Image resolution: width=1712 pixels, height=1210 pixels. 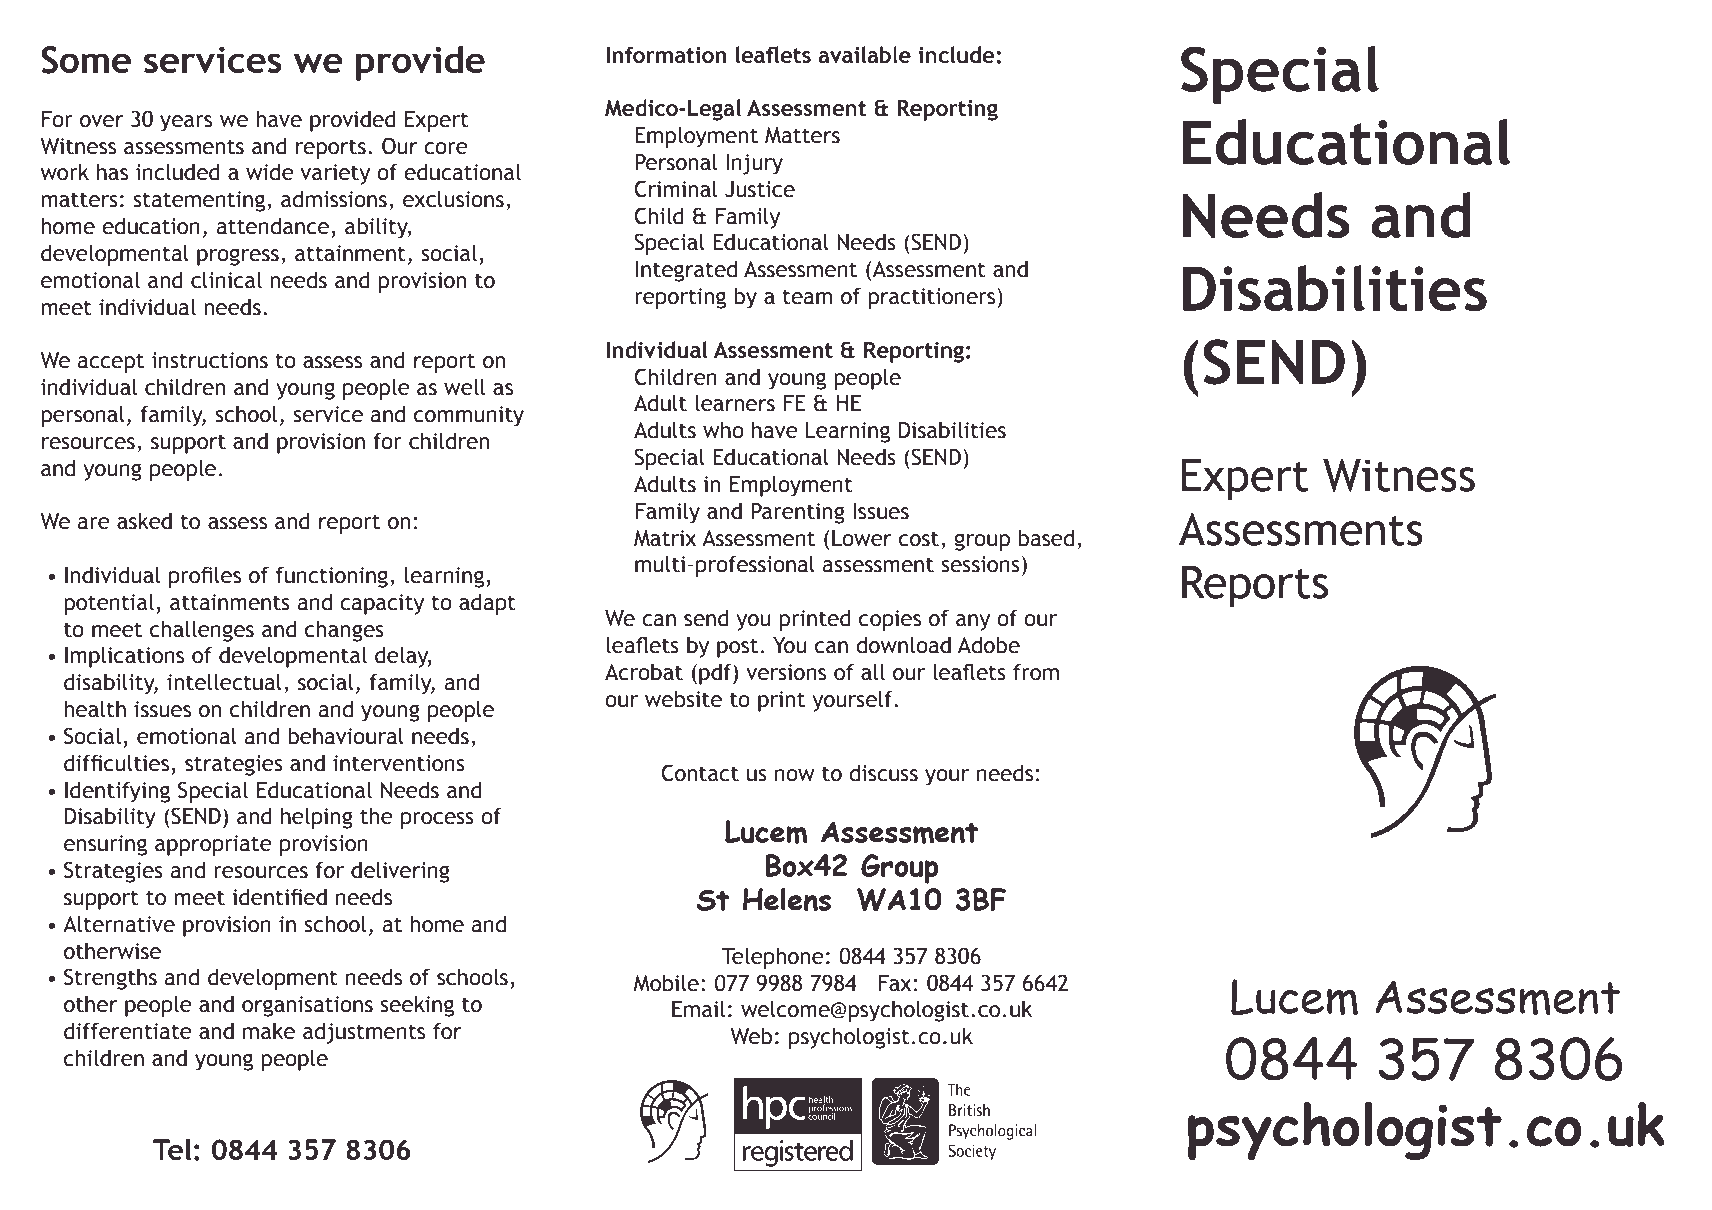 What do you see at coordinates (864, 54) in the page?
I see `available` at bounding box center [864, 54].
